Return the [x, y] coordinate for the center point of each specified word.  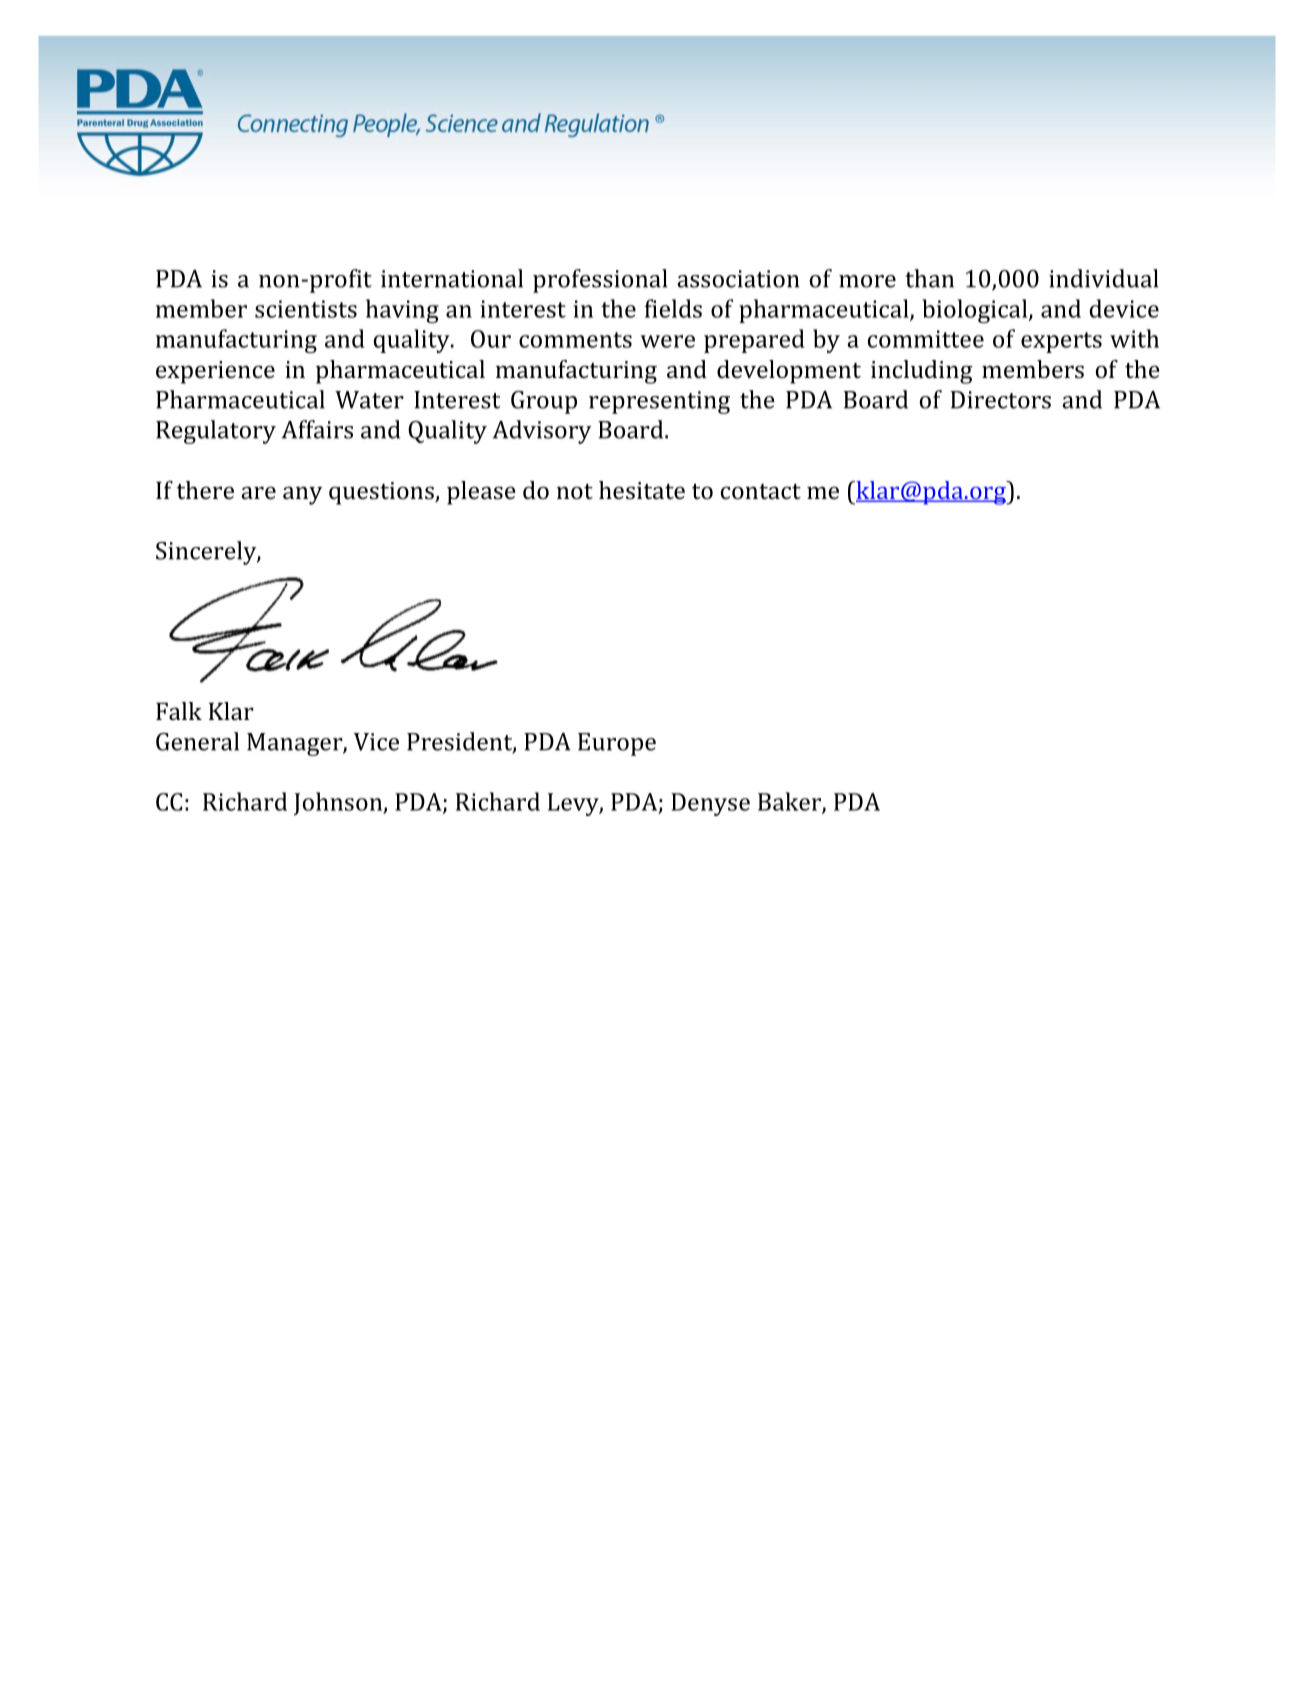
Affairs [317, 429]
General [197, 741]
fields [673, 308]
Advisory [542, 432]
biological [976, 311]
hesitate [642, 490]
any [302, 495]
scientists [306, 309]
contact [761, 492]
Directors [1001, 400]
